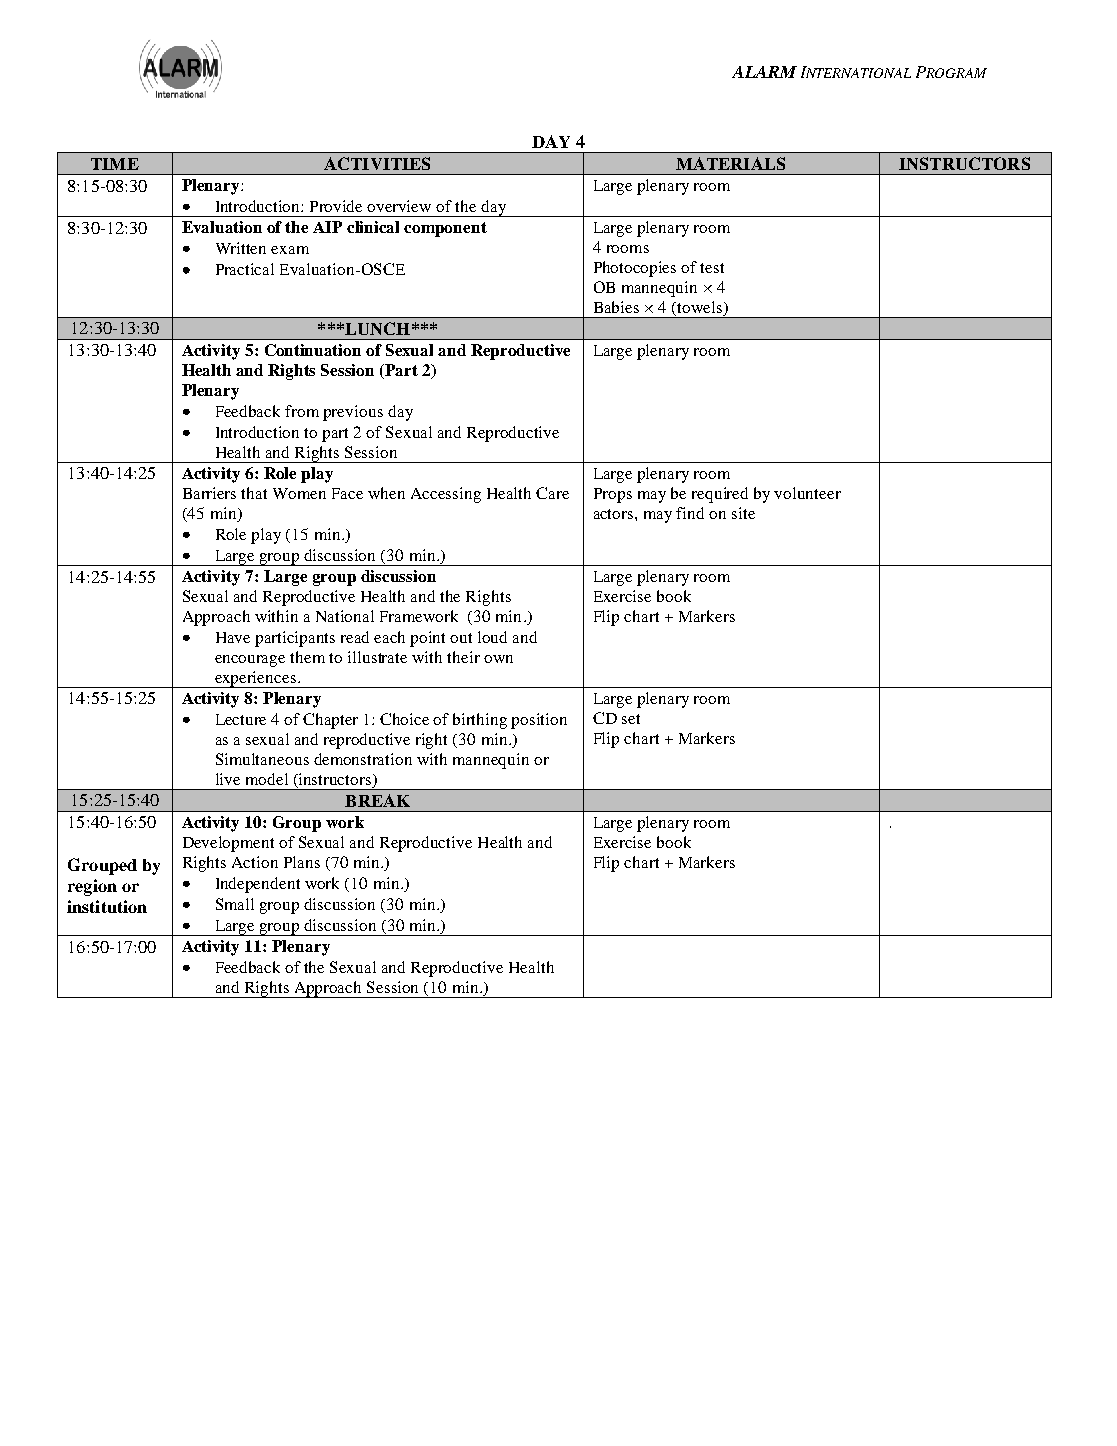 The height and width of the image is (1446, 1117). I want to click on site, so click(743, 513).
